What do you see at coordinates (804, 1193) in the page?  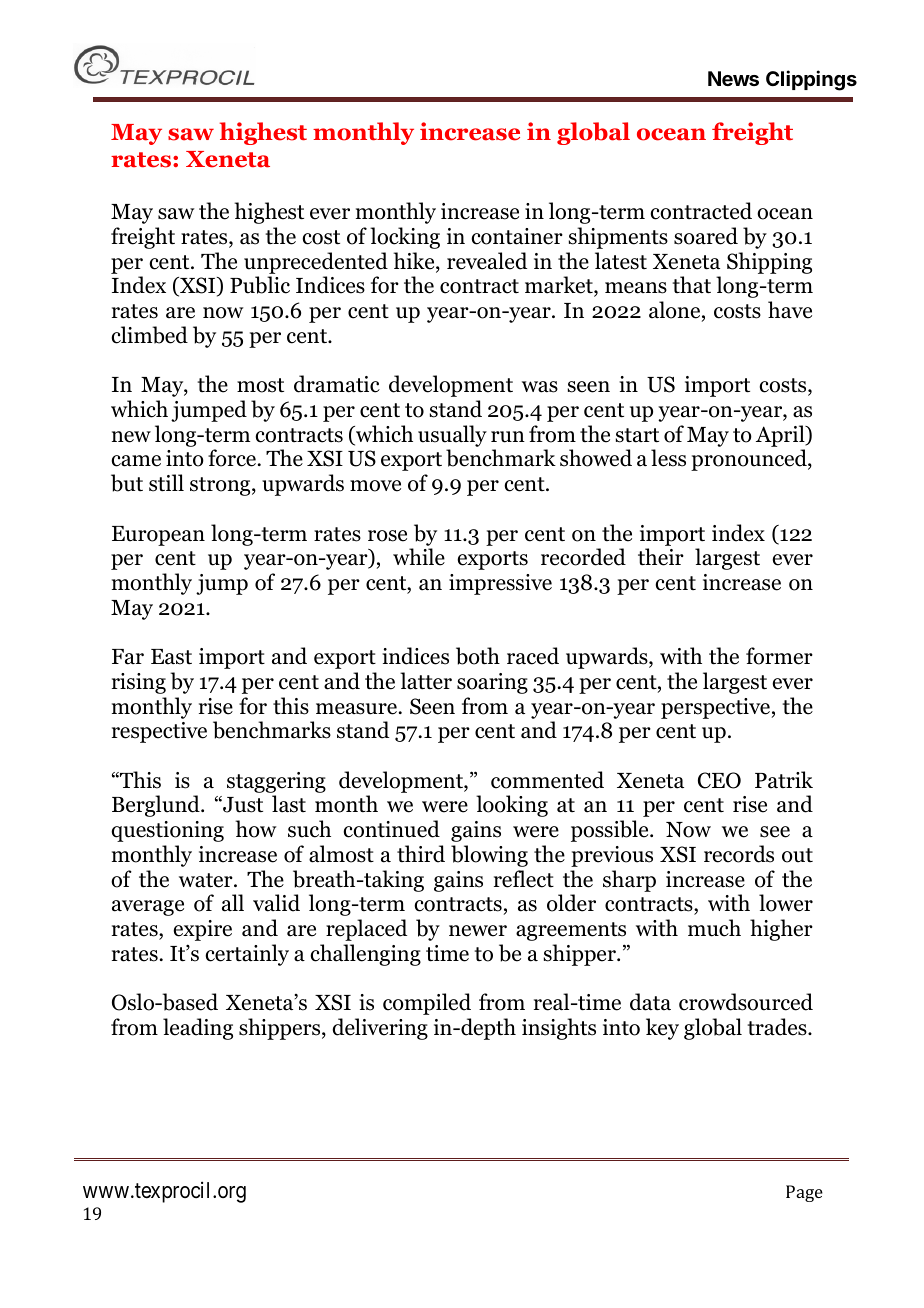 I see `Page` at bounding box center [804, 1193].
